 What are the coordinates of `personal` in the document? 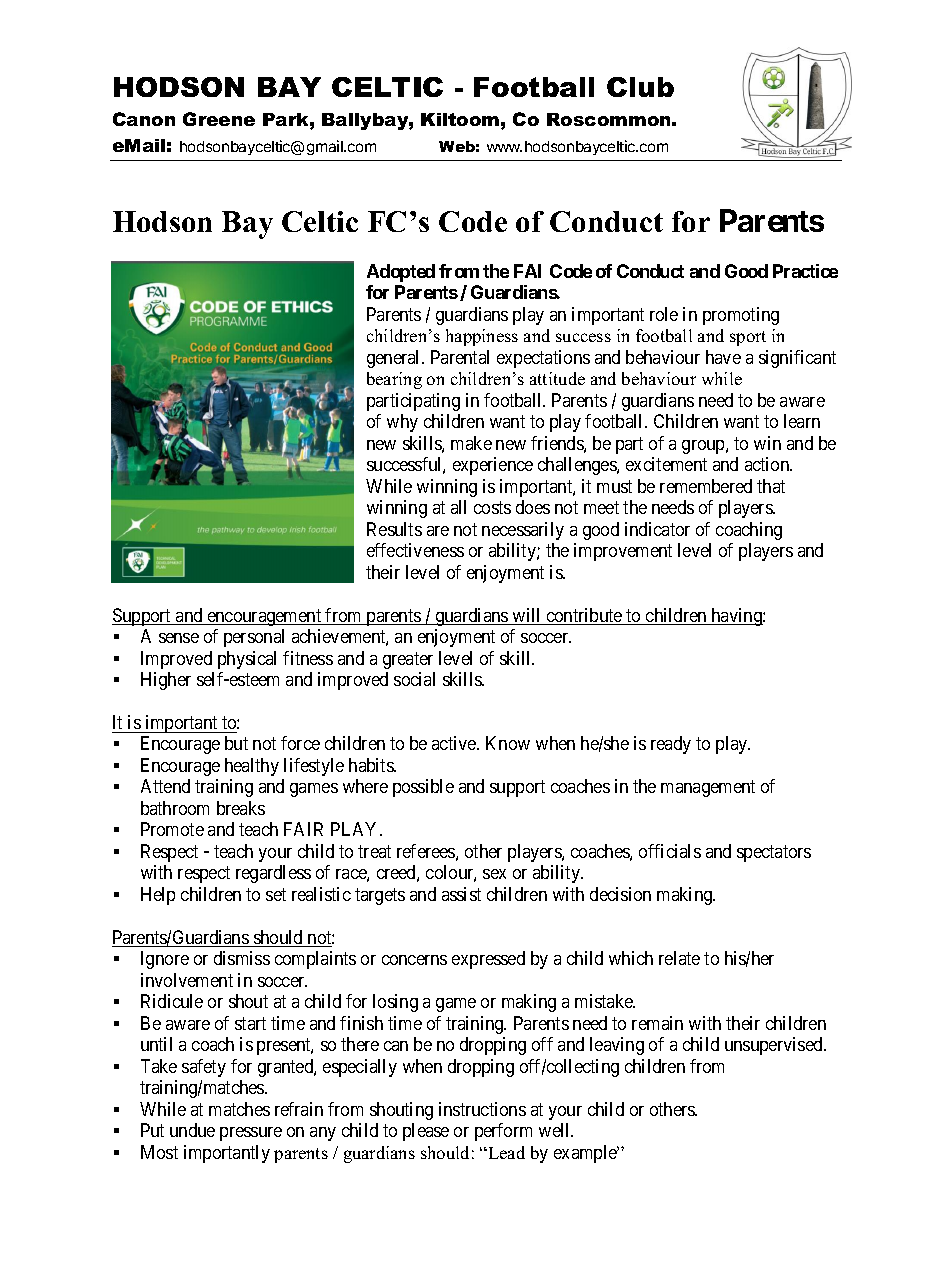 It's located at (254, 638).
